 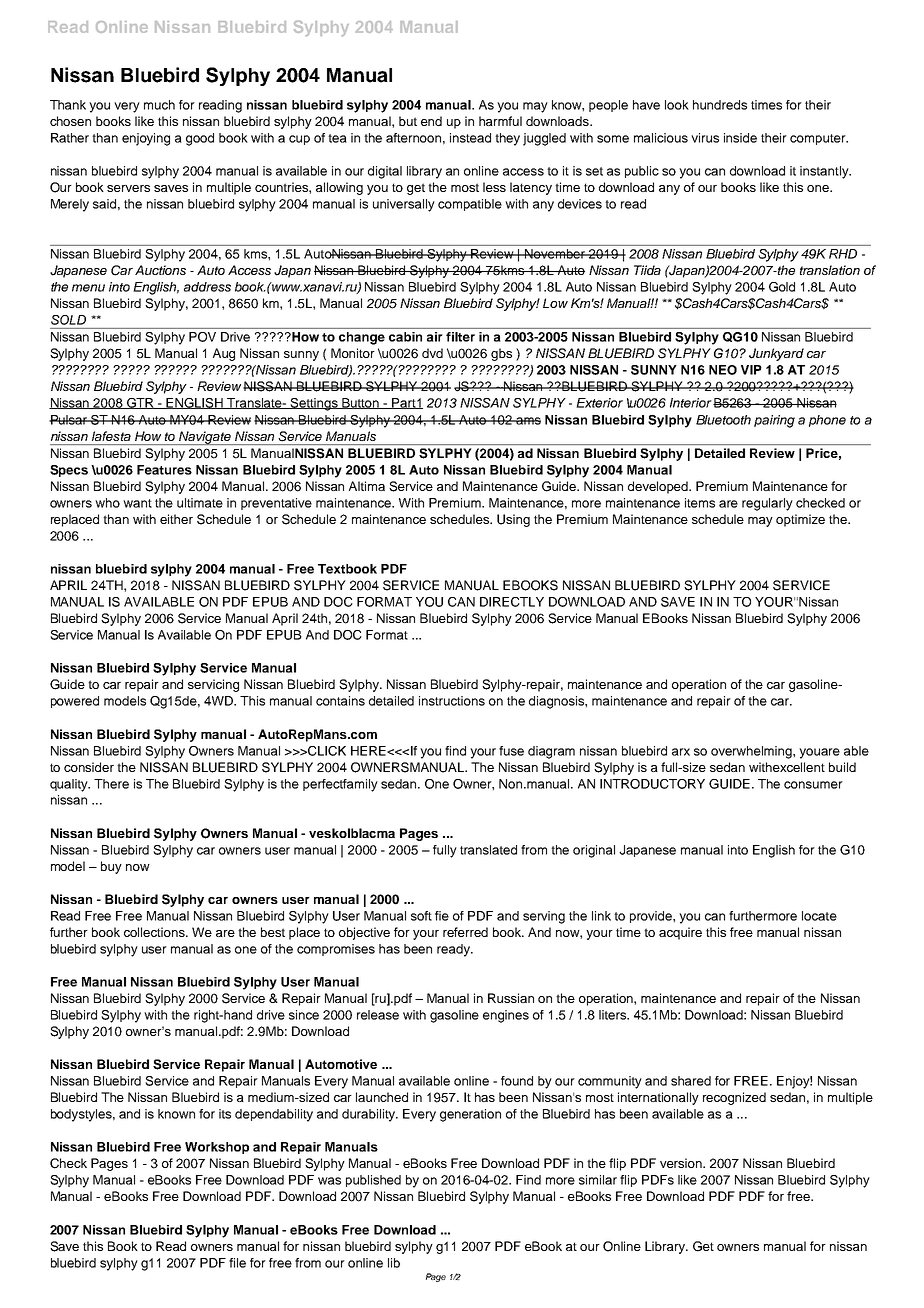 What do you see at coordinates (470, 138) in the document?
I see `instead` at bounding box center [470, 138].
